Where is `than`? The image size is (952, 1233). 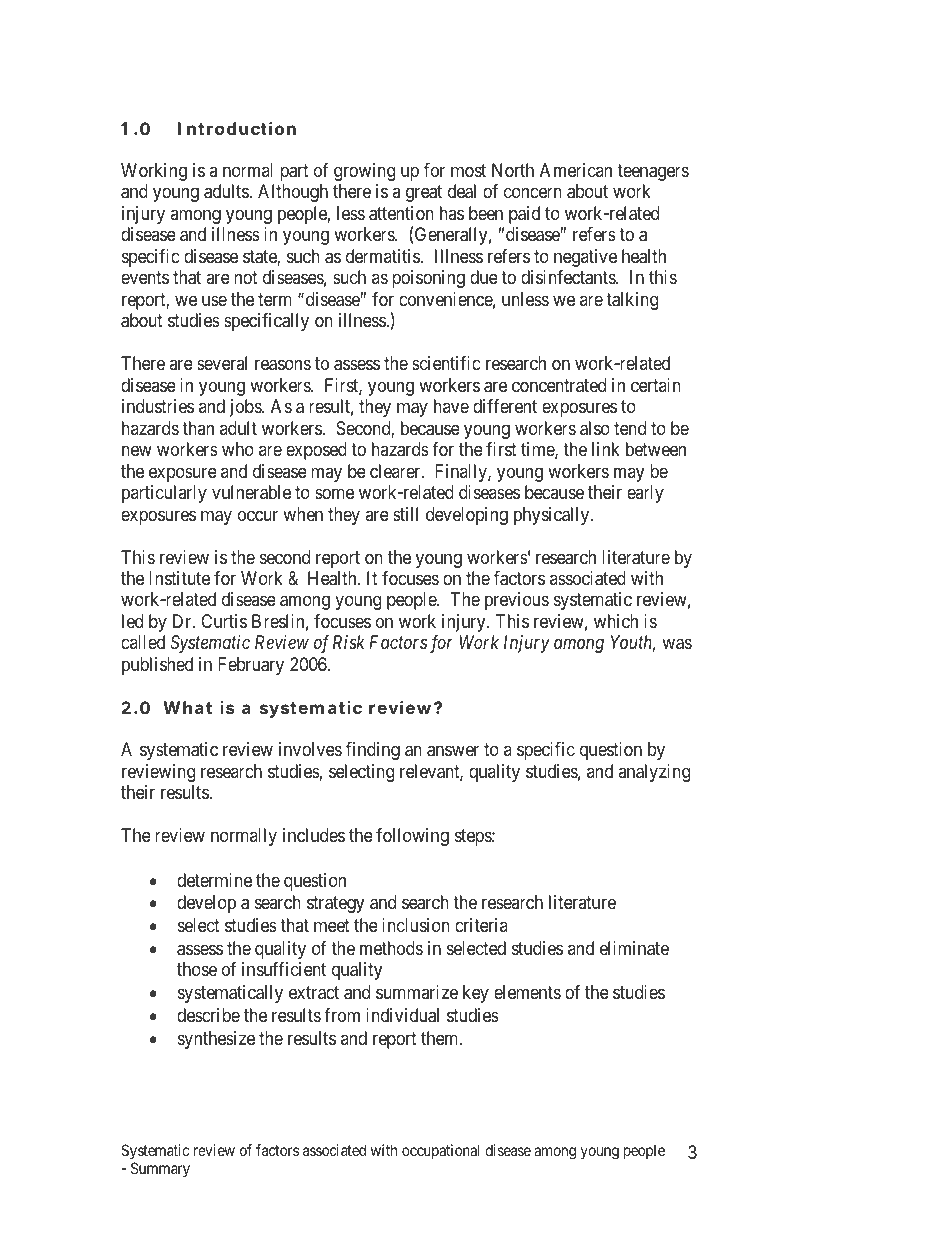 than is located at coordinates (198, 428).
